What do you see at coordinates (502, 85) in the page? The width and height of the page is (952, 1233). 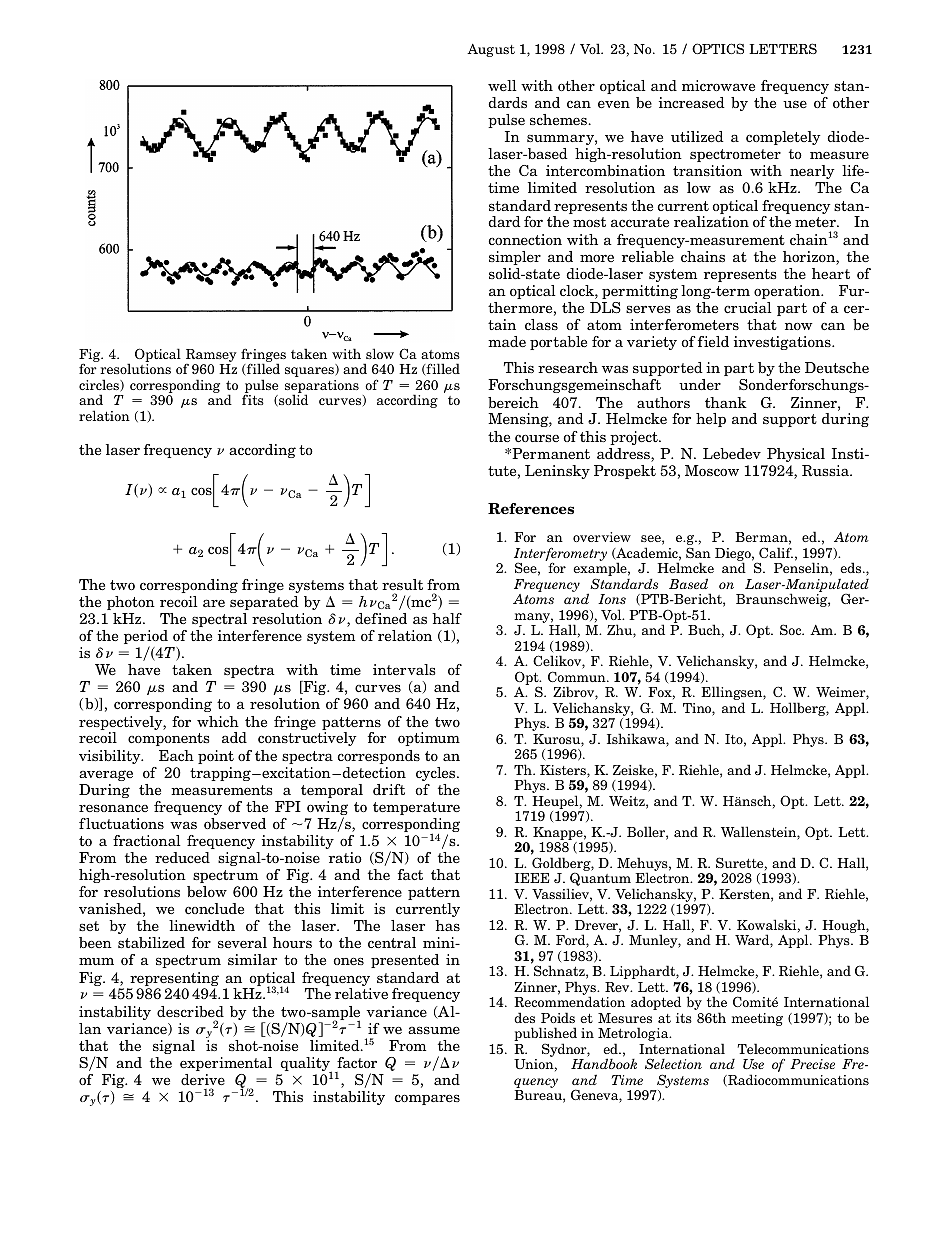 I see `well` at bounding box center [502, 85].
